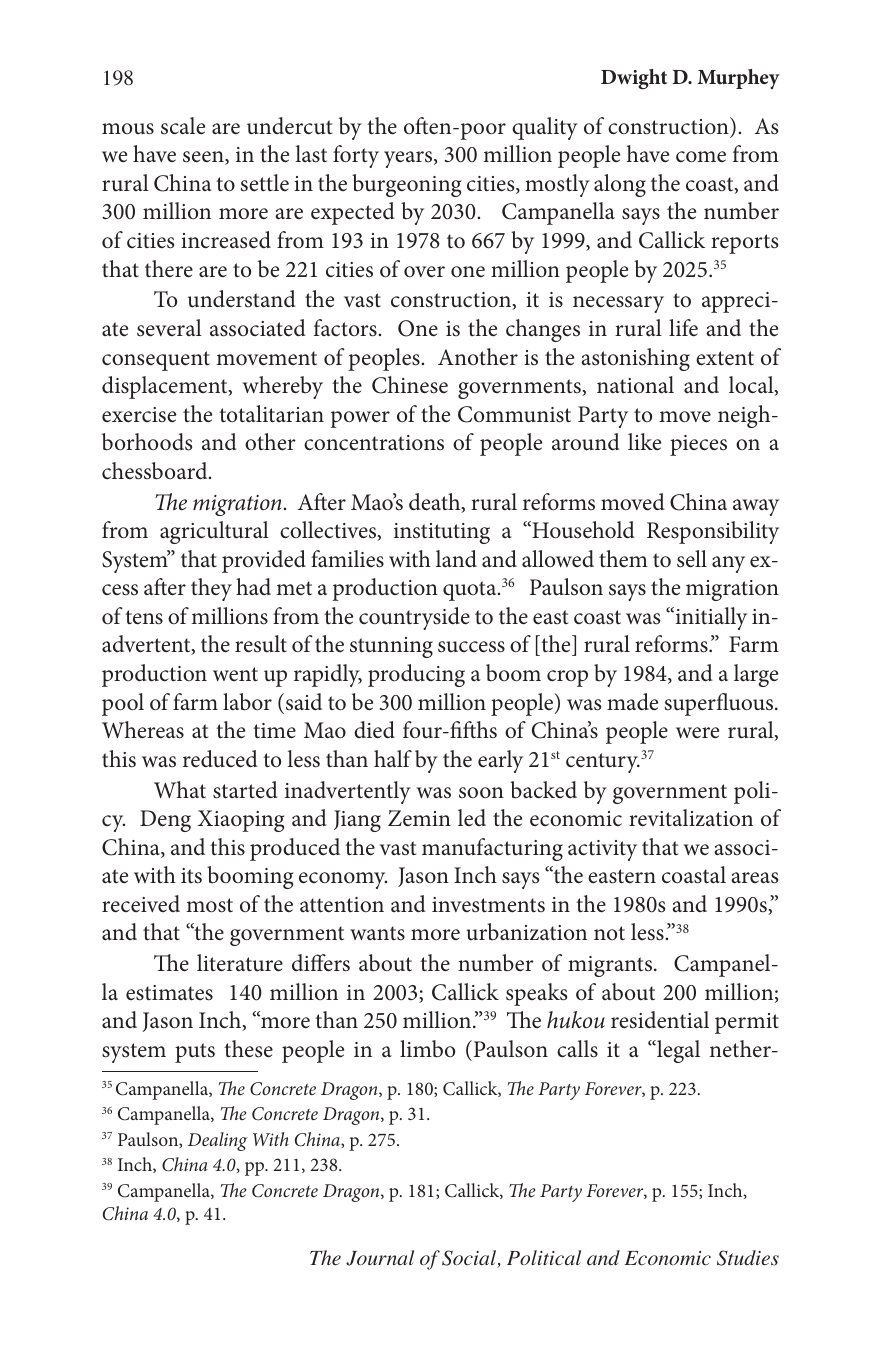 This document has height=1364, width=896. What do you see at coordinates (692, 559) in the document?
I see `sell` at bounding box center [692, 559].
